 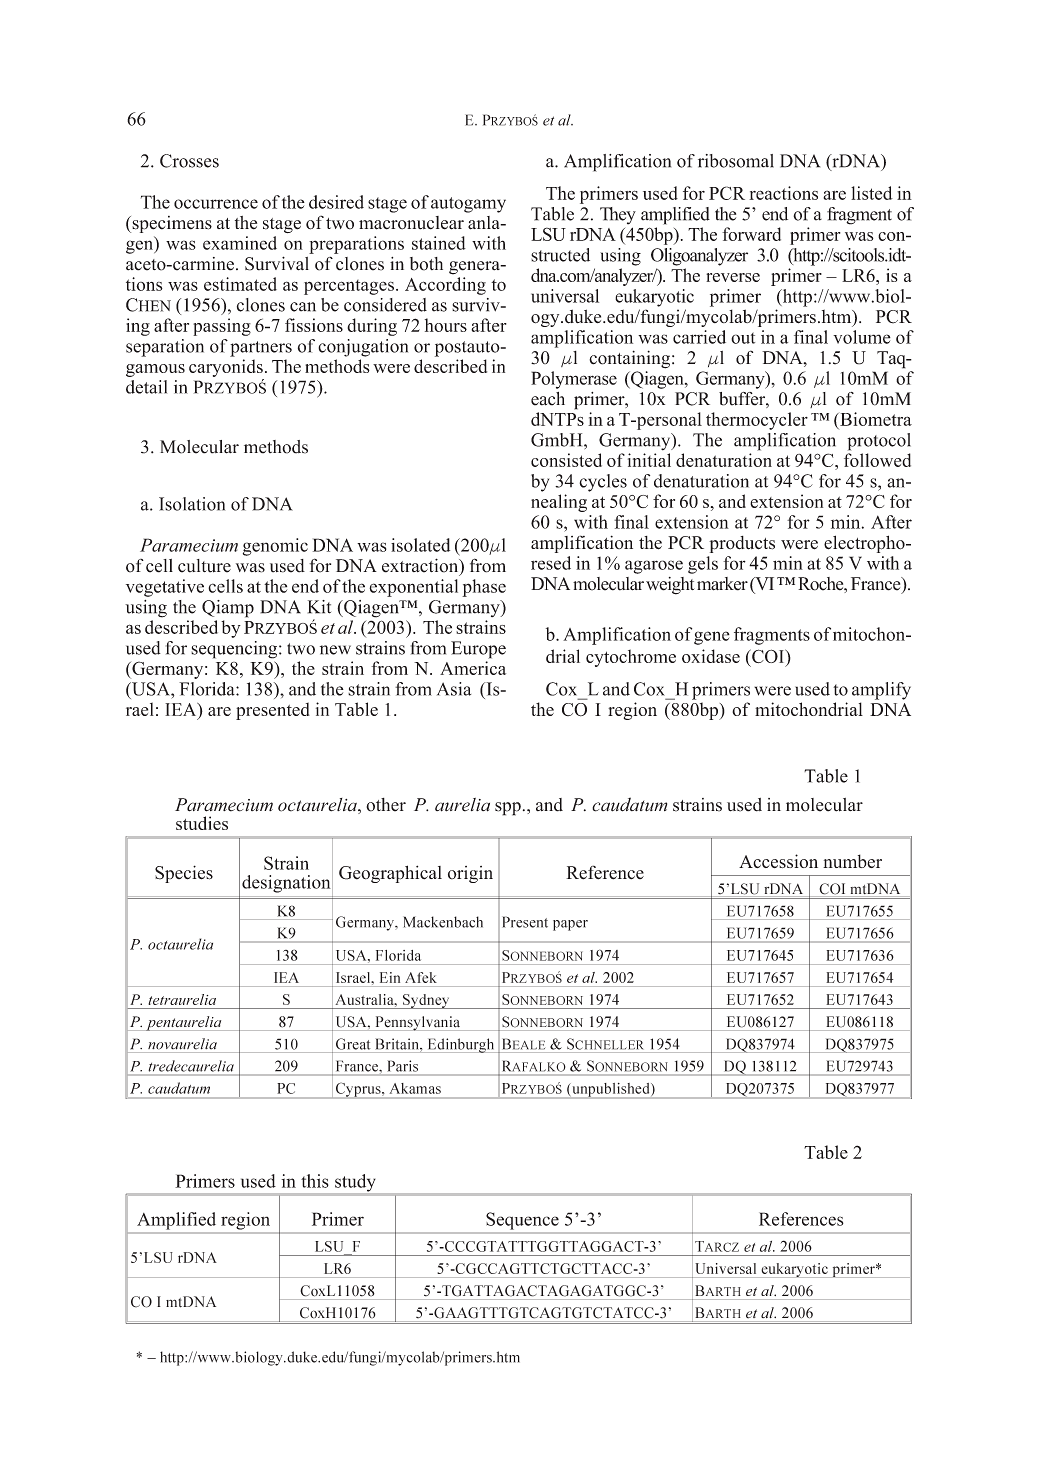 What do you see at coordinates (461, 1045) in the screenshot?
I see `Edinburgh` at bounding box center [461, 1045].
